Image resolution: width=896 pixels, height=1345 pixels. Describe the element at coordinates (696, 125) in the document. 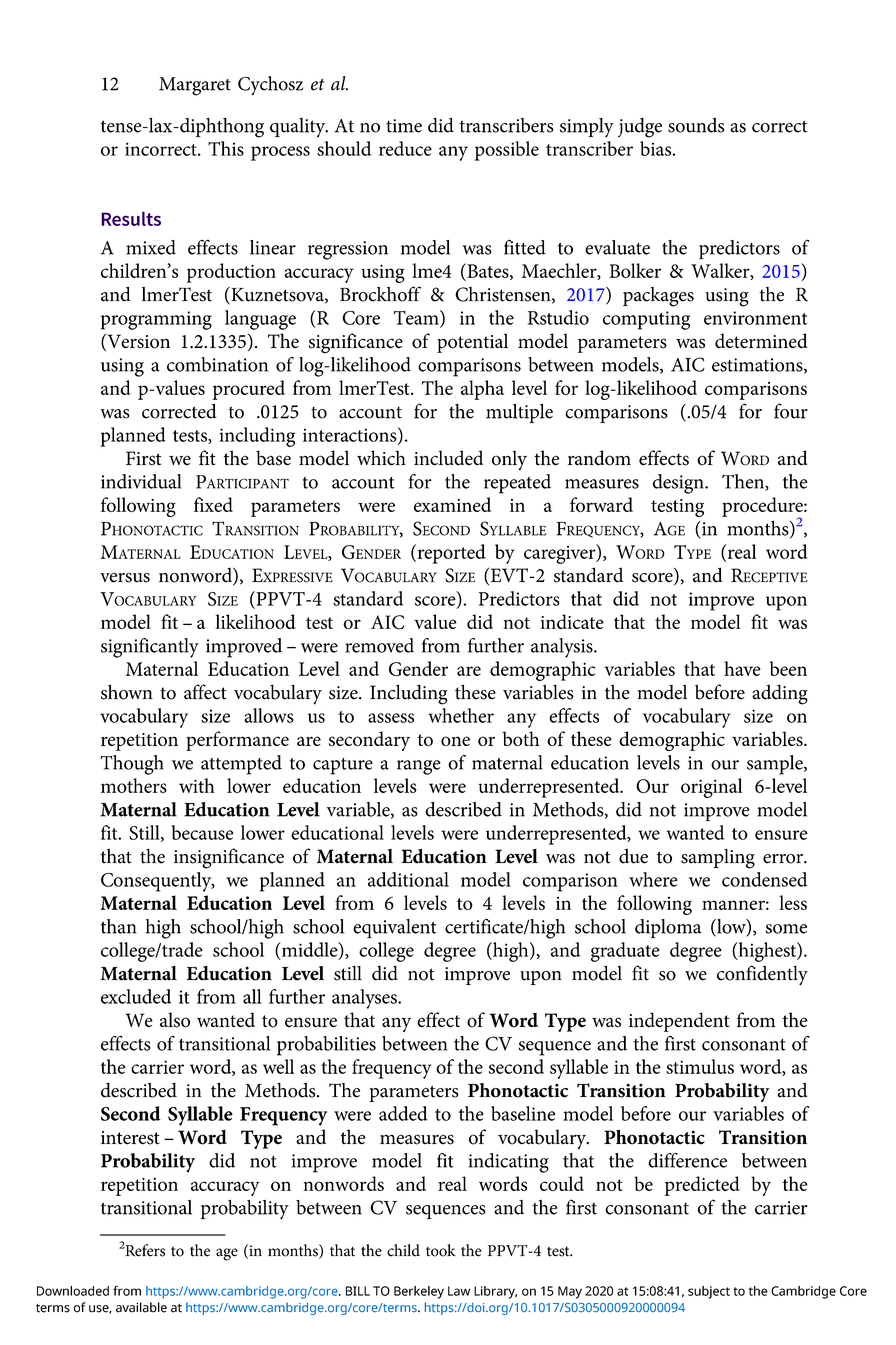

I see `sounds` at that location.
